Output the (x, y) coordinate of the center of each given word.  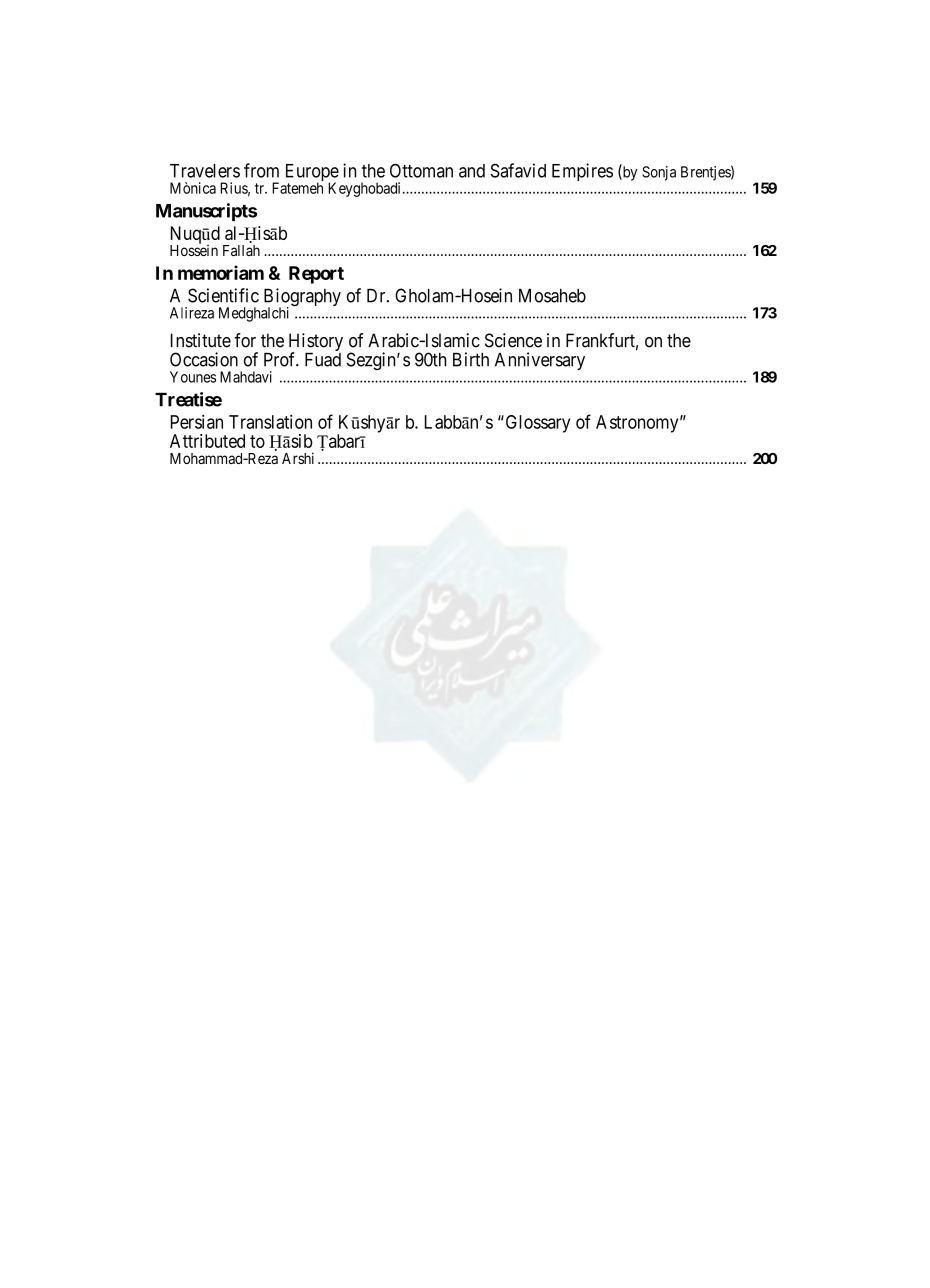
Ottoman (421, 170)
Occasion (204, 359)
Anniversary (540, 361)
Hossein (194, 249)
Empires (582, 172)
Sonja (659, 173)
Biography (302, 298)
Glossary (536, 424)
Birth (471, 359)
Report (316, 275)
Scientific (223, 295)
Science (513, 340)
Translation (270, 422)
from (261, 170)
